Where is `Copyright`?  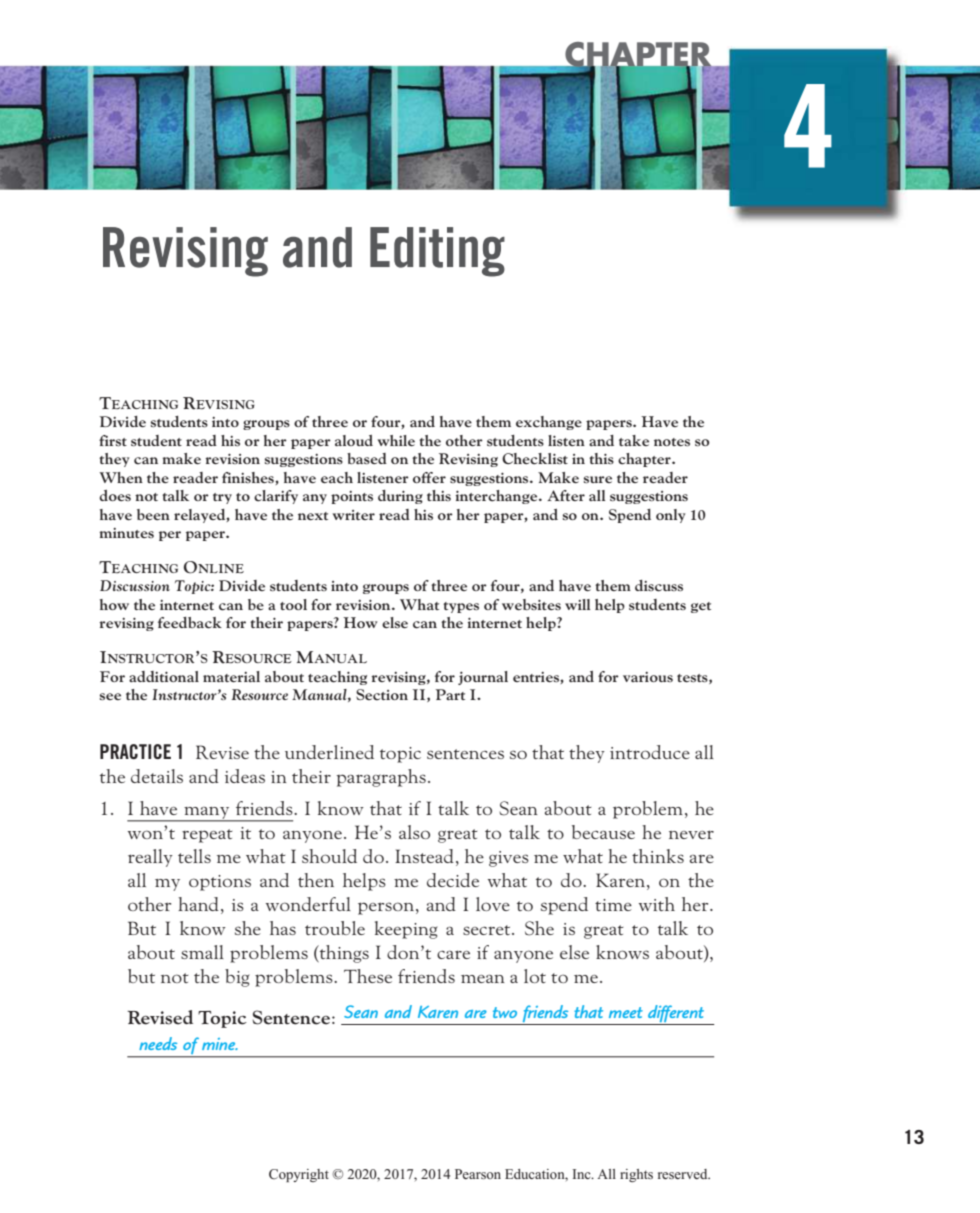 Copyright is located at coordinates (299, 1175).
